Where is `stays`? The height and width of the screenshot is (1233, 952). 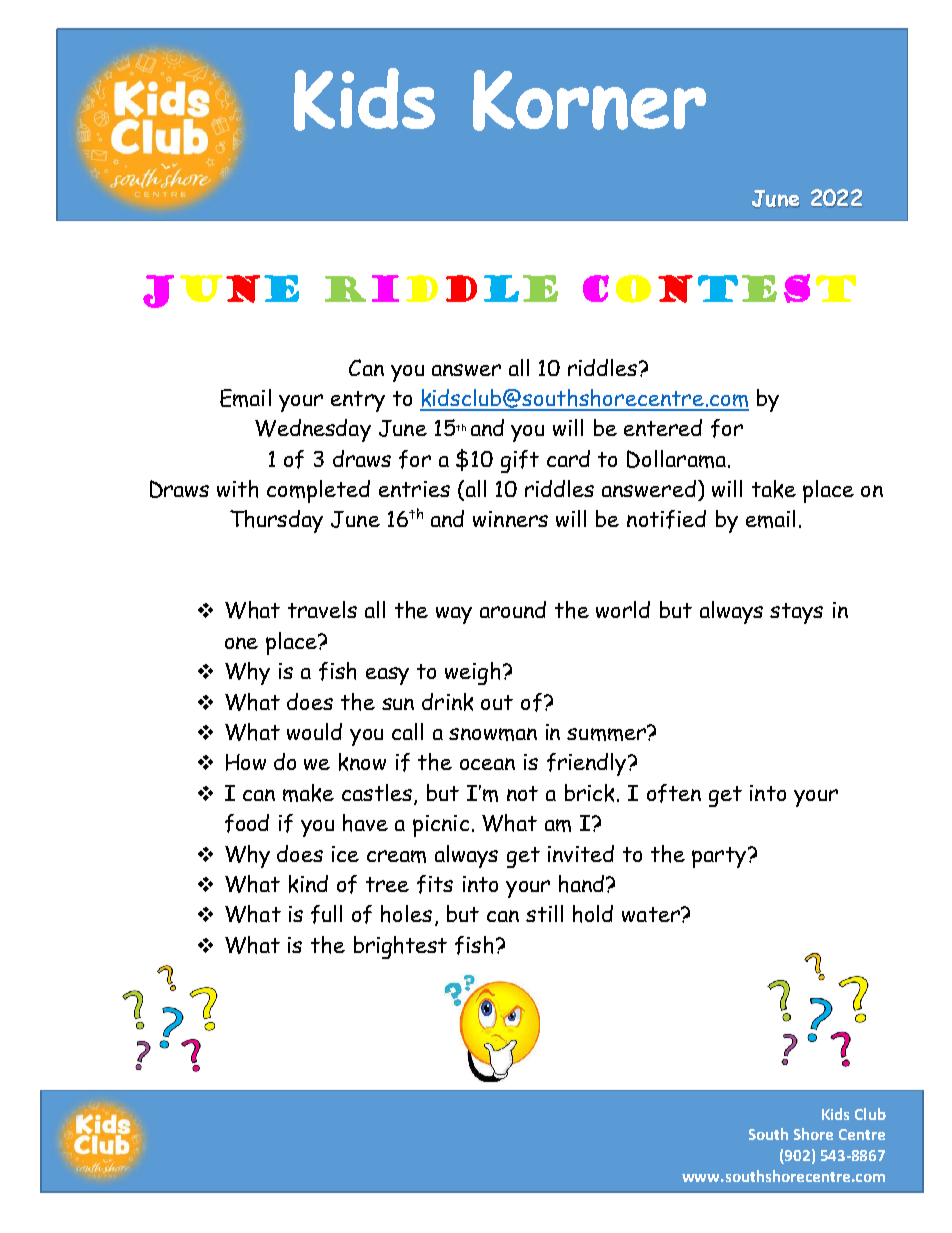 stays is located at coordinates (796, 613).
